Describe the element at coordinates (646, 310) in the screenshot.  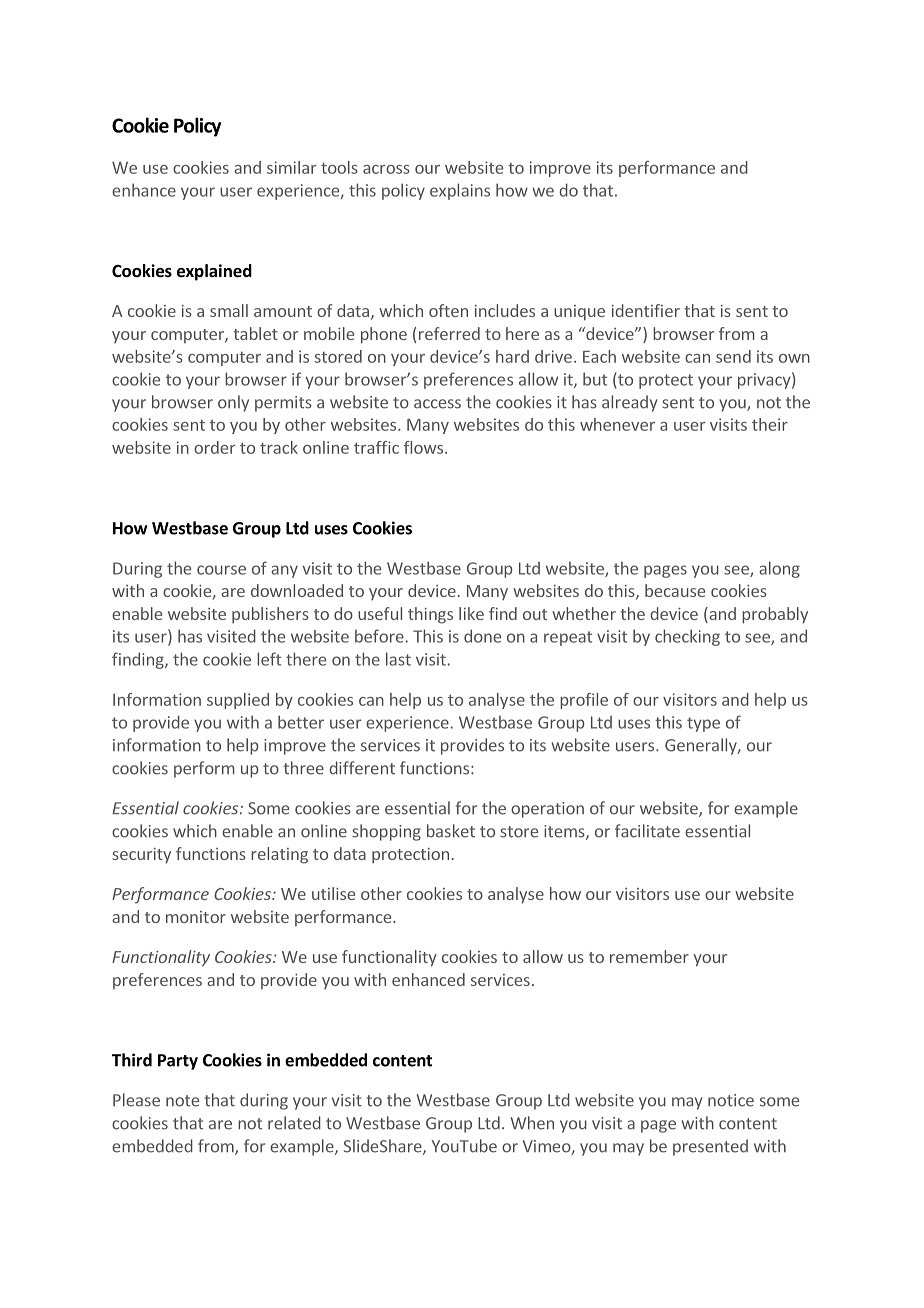
I see `identifier` at that location.
